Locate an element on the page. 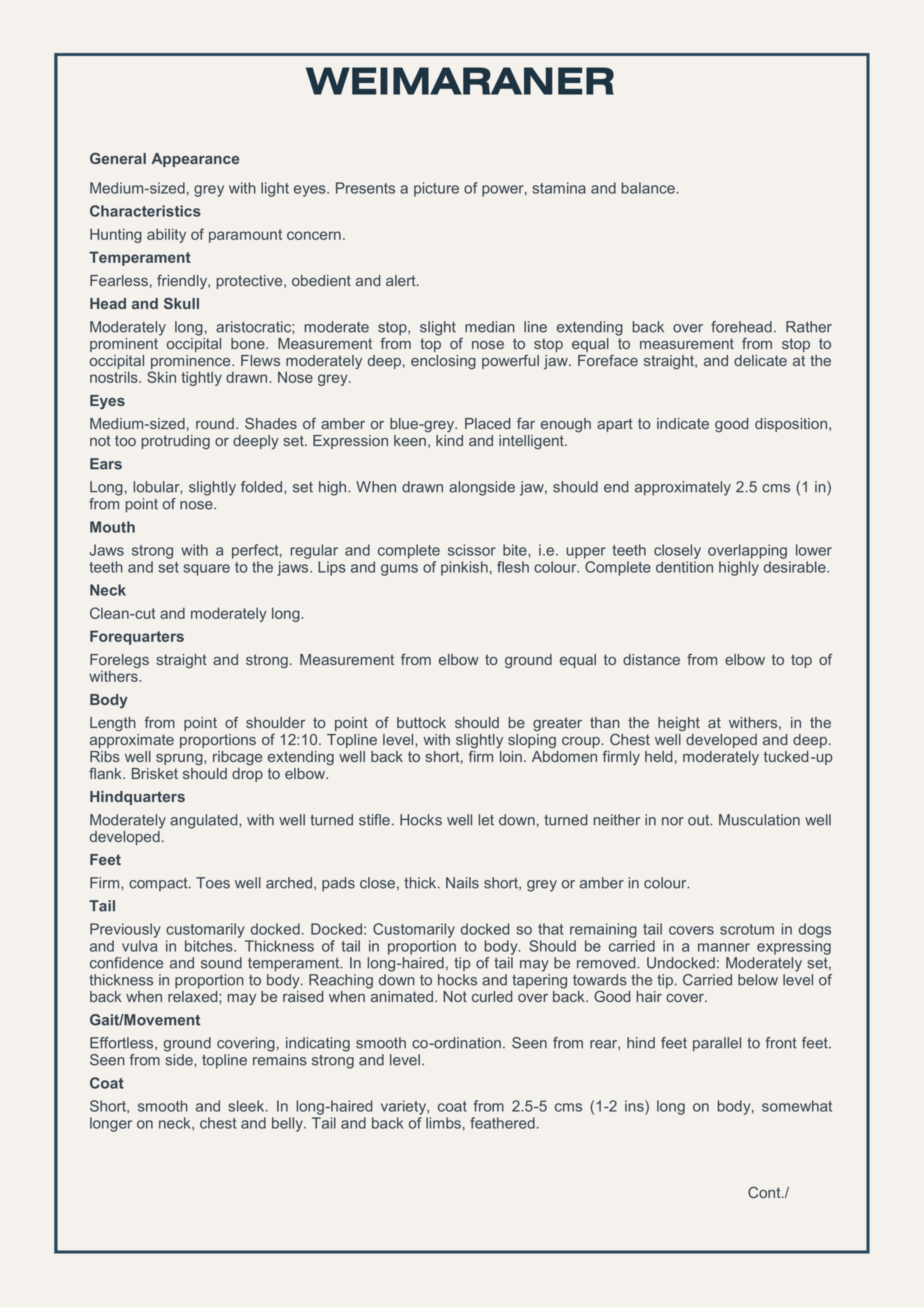 This document has width=924, height=1308. feathered is located at coordinates (502, 1123).
